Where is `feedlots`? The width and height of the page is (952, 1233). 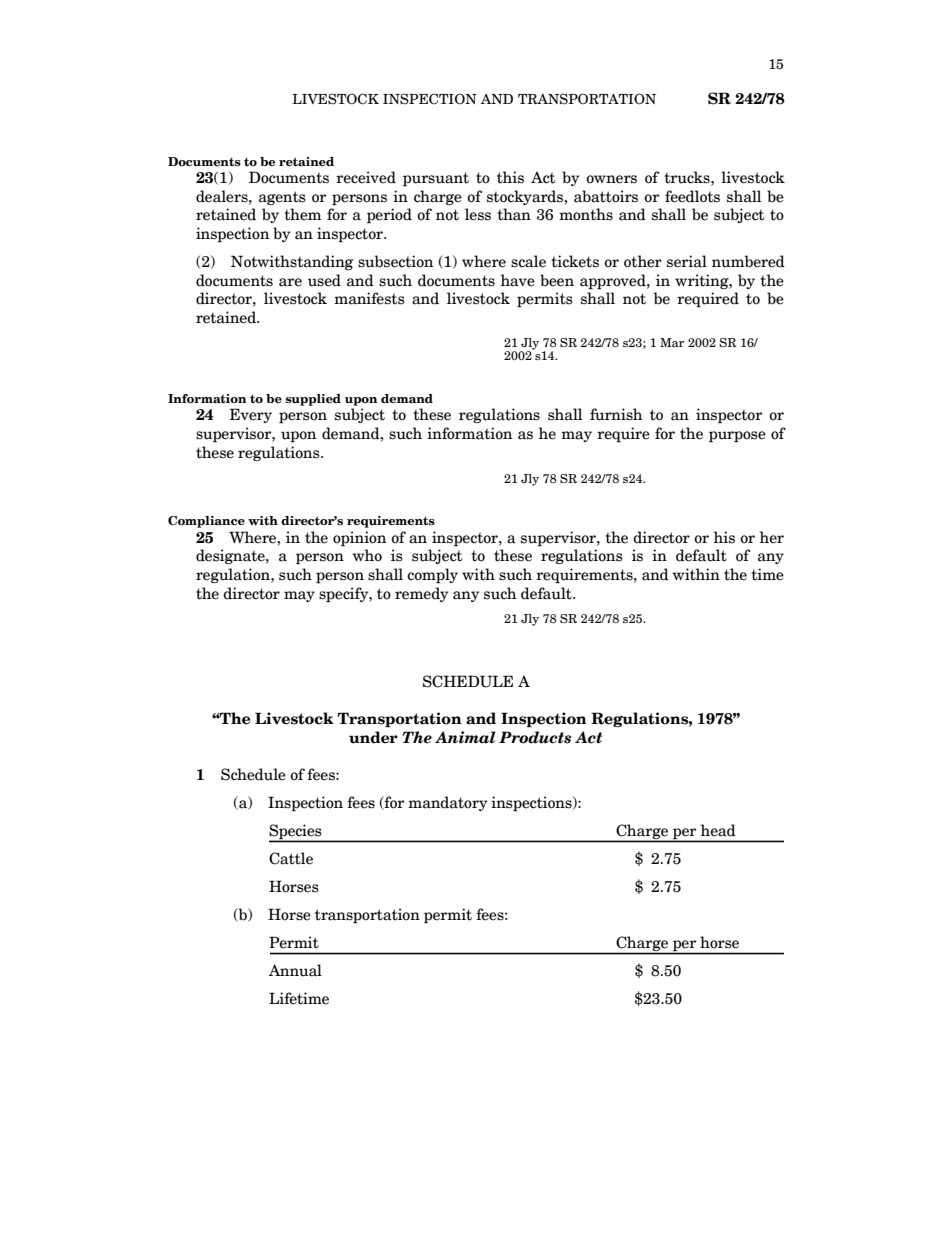 feedlots is located at coordinates (692, 196).
